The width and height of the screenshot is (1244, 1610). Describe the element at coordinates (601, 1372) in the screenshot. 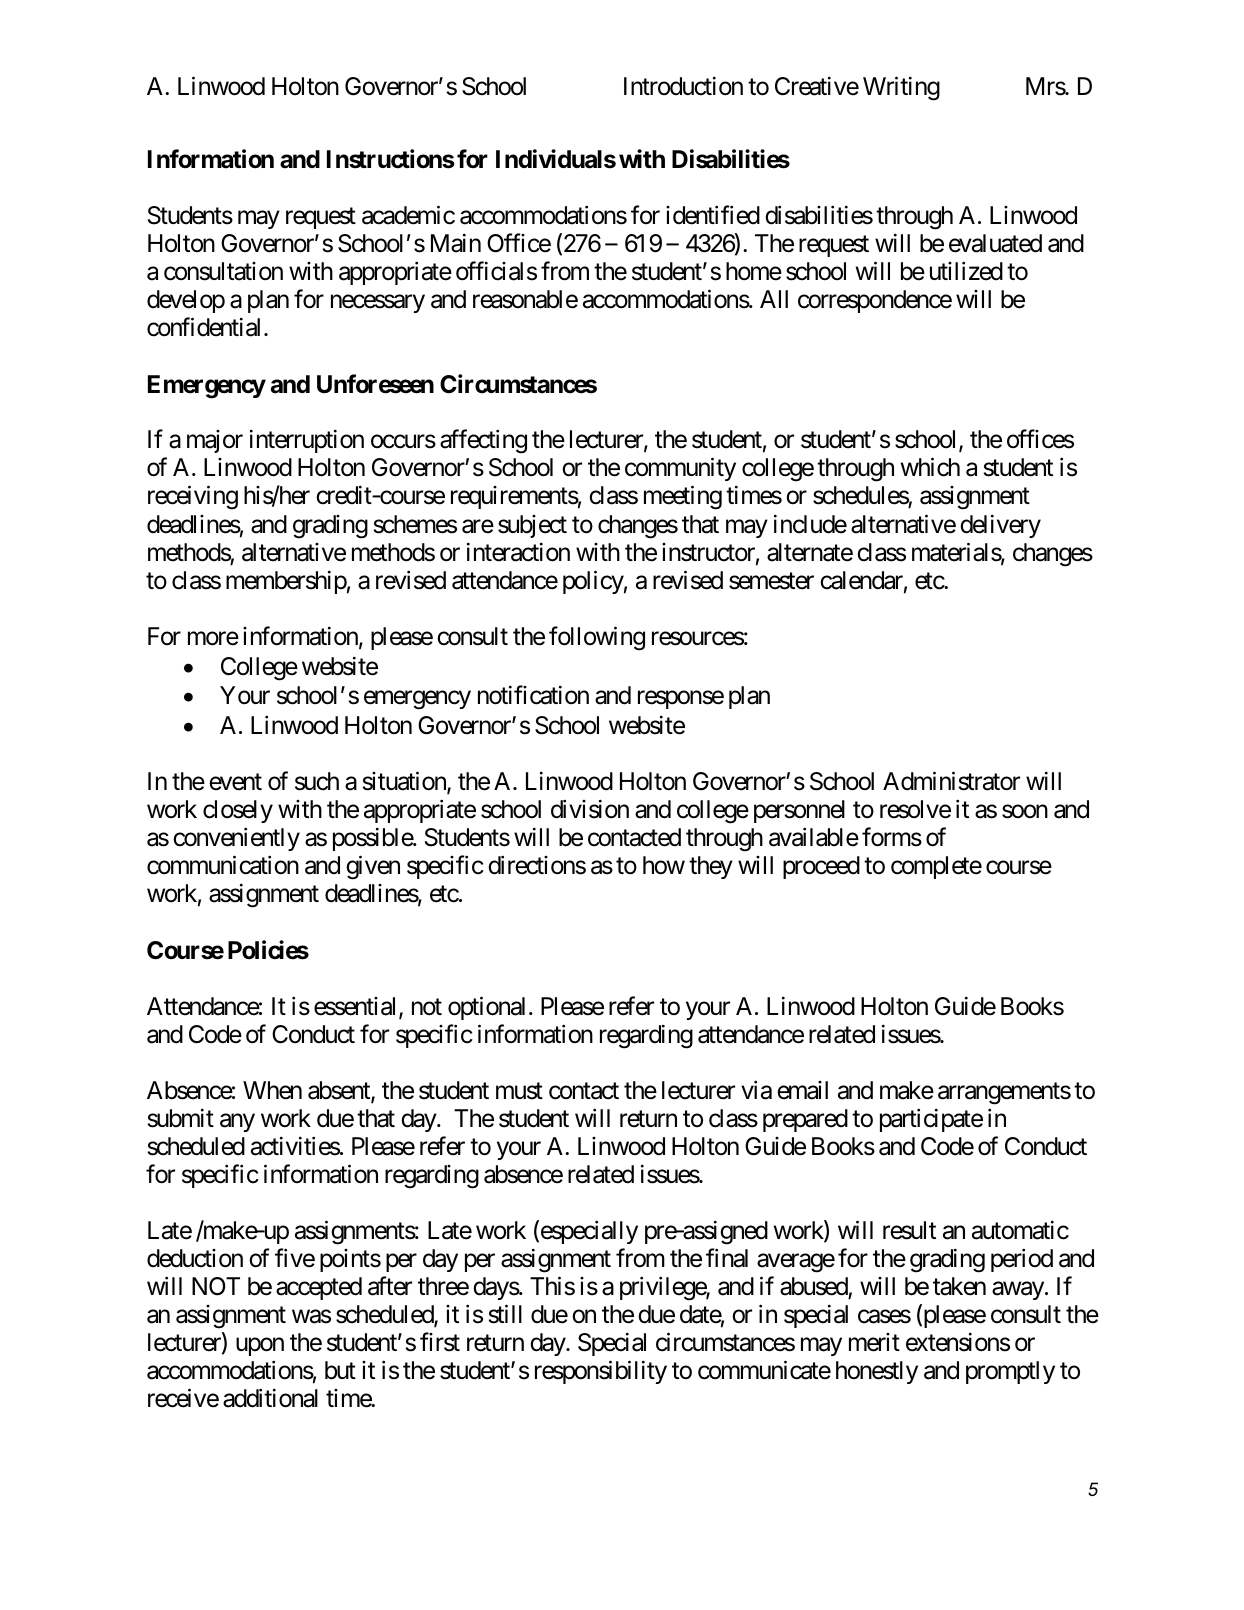

I see `responsibility` at that location.
